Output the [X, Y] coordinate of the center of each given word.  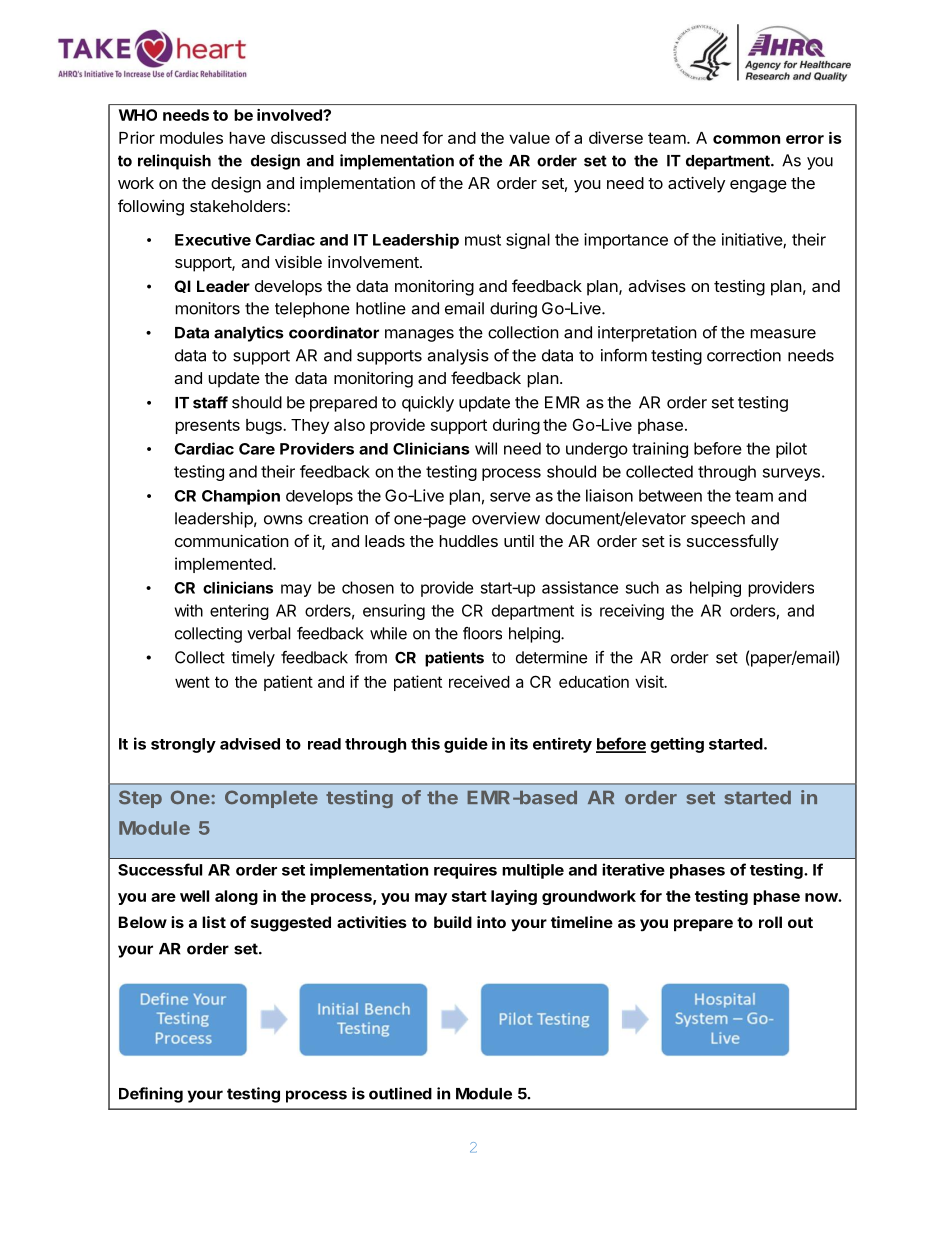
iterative [633, 869]
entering [239, 612]
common [746, 139]
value [529, 138]
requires [465, 871]
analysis [458, 357]
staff [210, 402]
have [247, 138]
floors [482, 633]
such [642, 587]
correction [744, 355]
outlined [400, 1093]
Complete [271, 799]
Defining [151, 1095]
